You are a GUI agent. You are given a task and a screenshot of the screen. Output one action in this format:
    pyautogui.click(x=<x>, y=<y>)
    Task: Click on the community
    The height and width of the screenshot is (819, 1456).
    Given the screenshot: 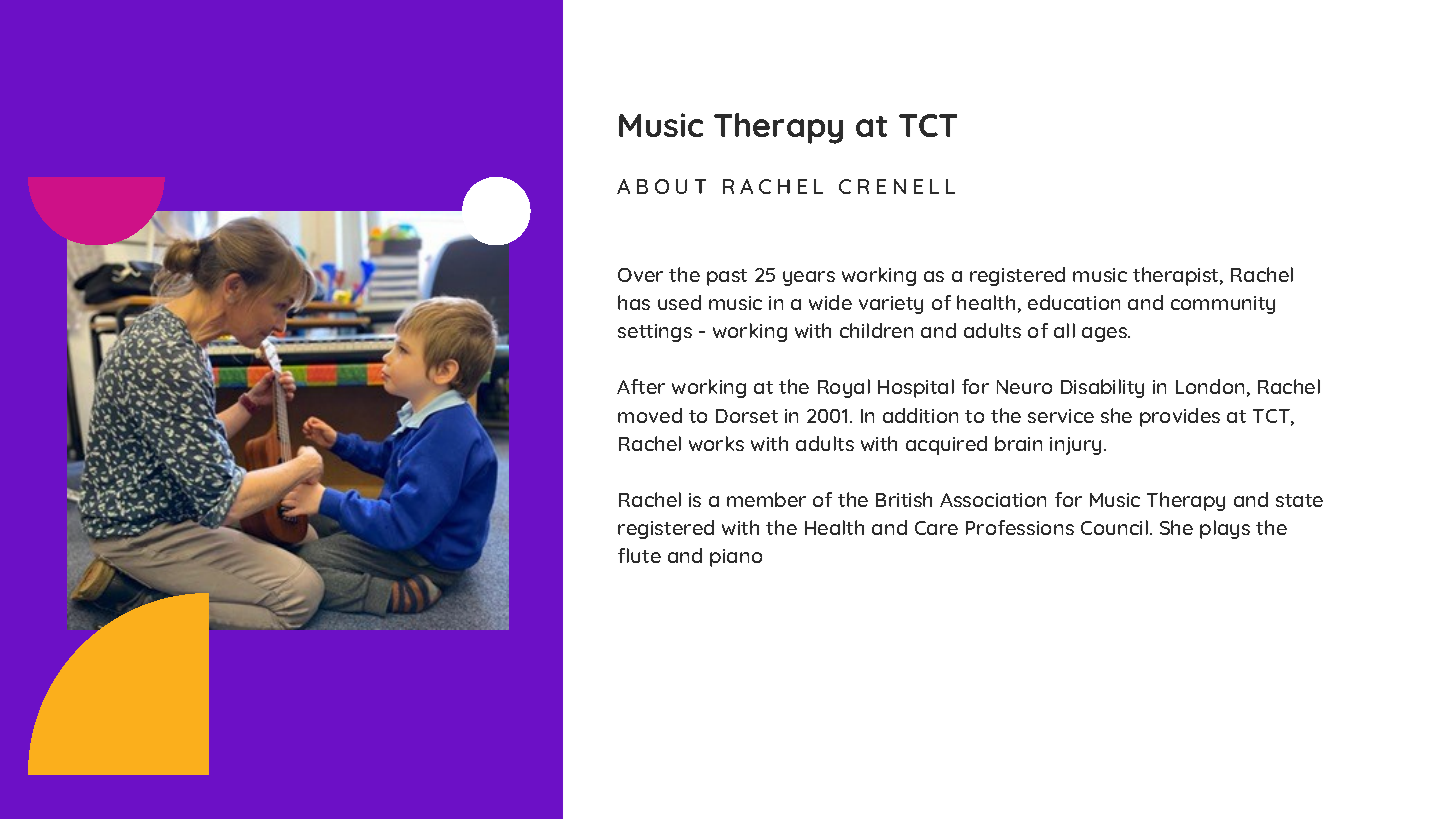 What is the action you would take?
    pyautogui.click(x=1223, y=305)
